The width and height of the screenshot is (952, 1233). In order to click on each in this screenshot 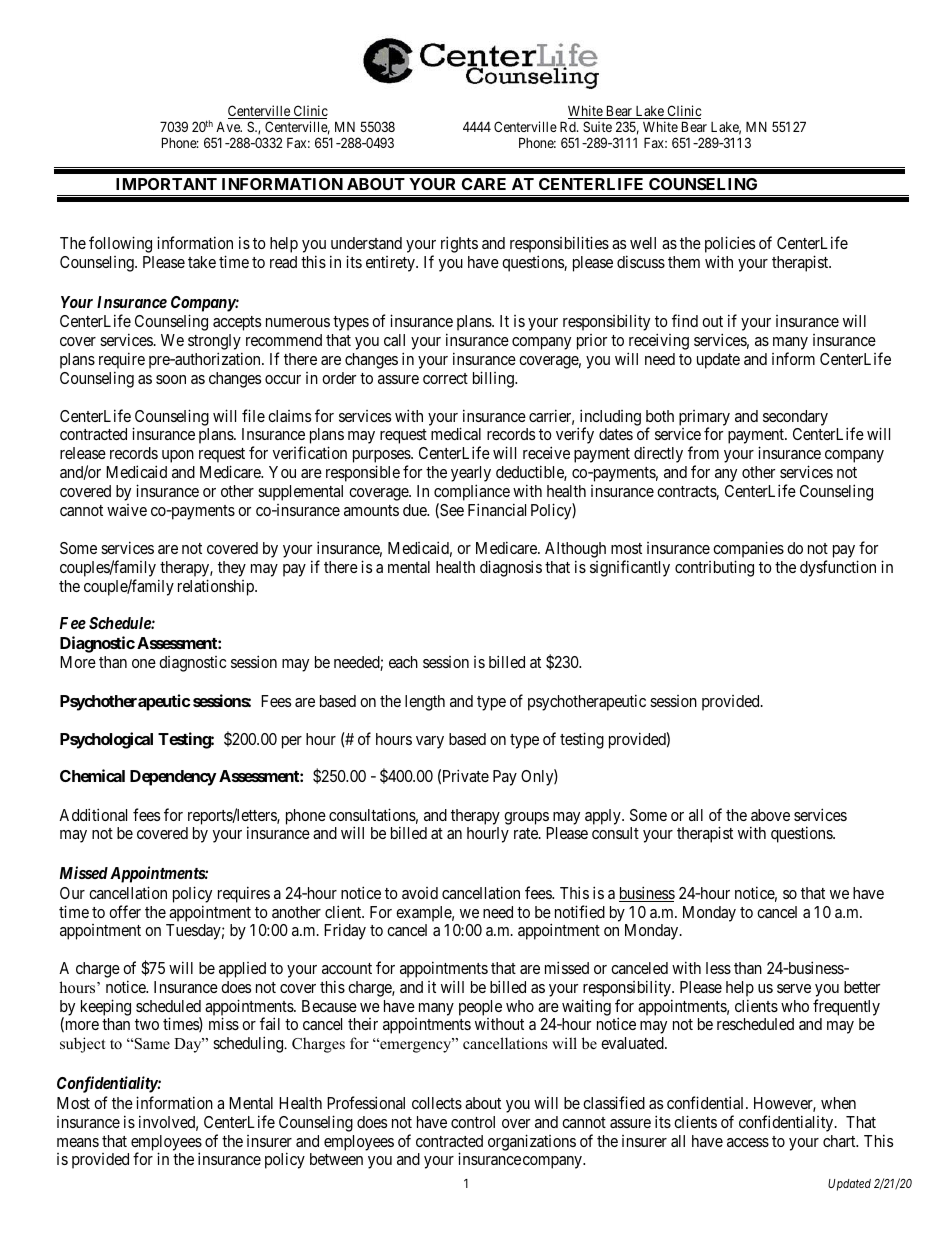, I will do `click(403, 662)`.
